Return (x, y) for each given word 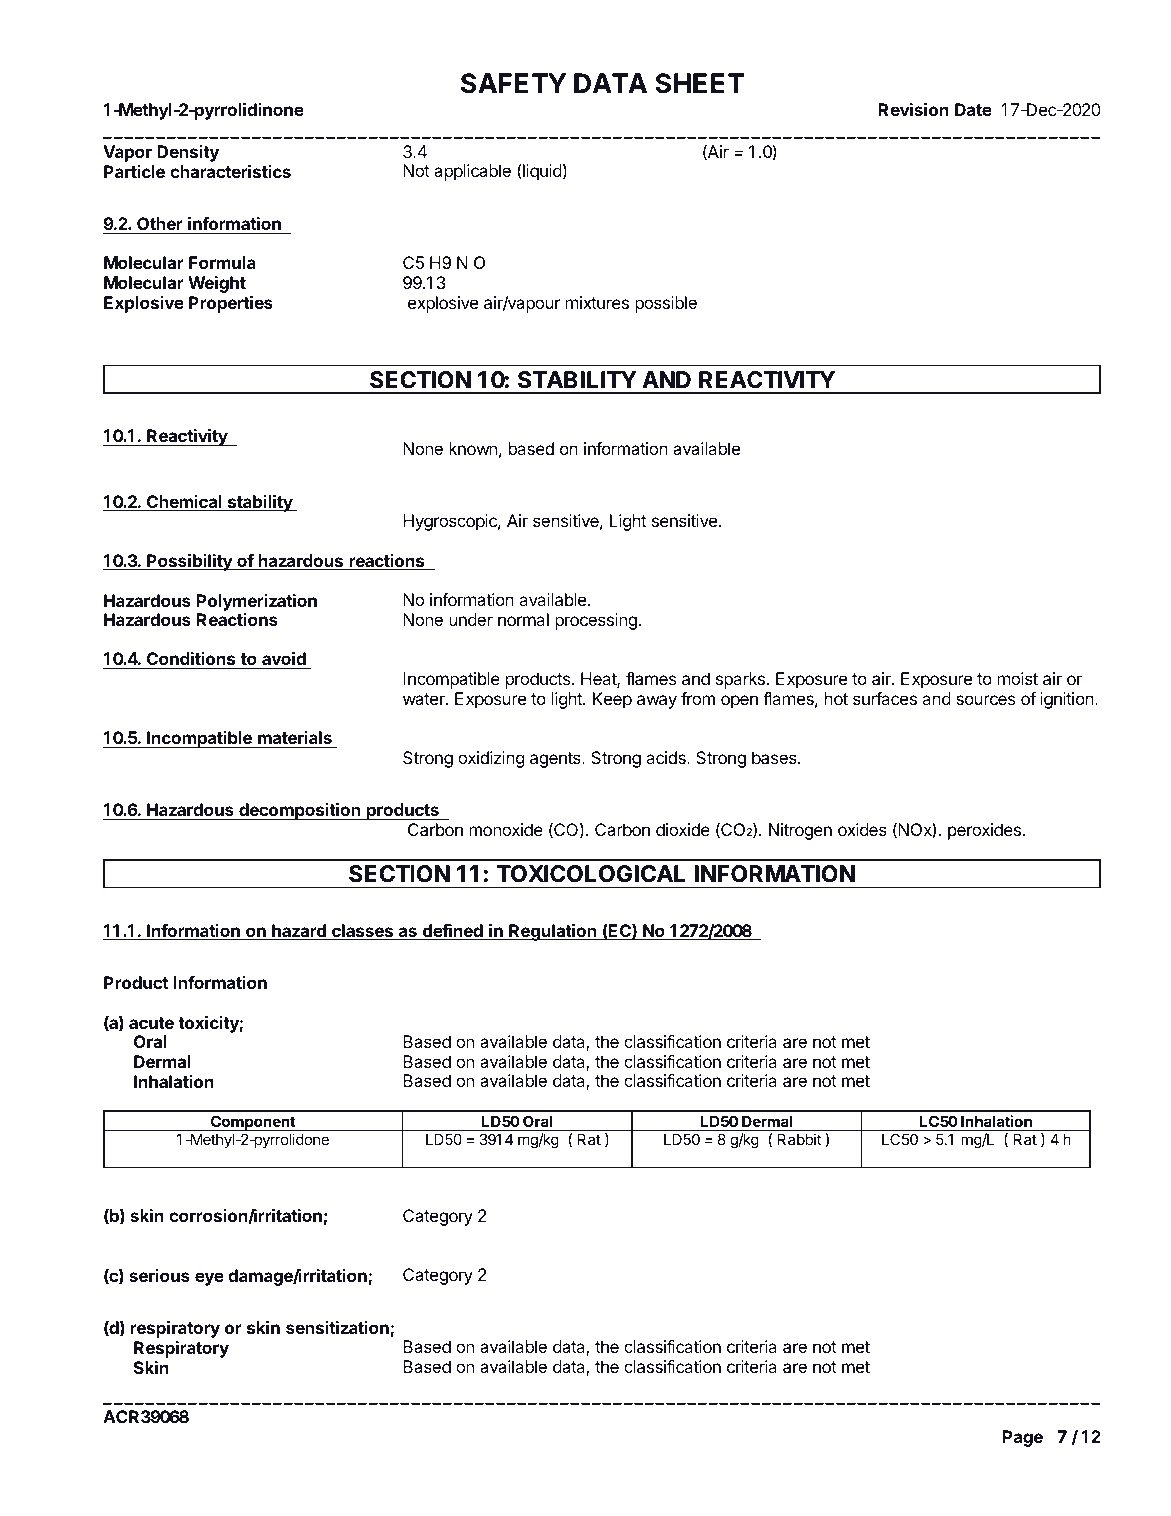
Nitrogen (800, 831)
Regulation (553, 932)
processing (596, 621)
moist (1018, 678)
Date (973, 109)
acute (151, 1023)
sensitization (338, 1329)
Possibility (189, 562)
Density (188, 153)
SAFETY (513, 83)
